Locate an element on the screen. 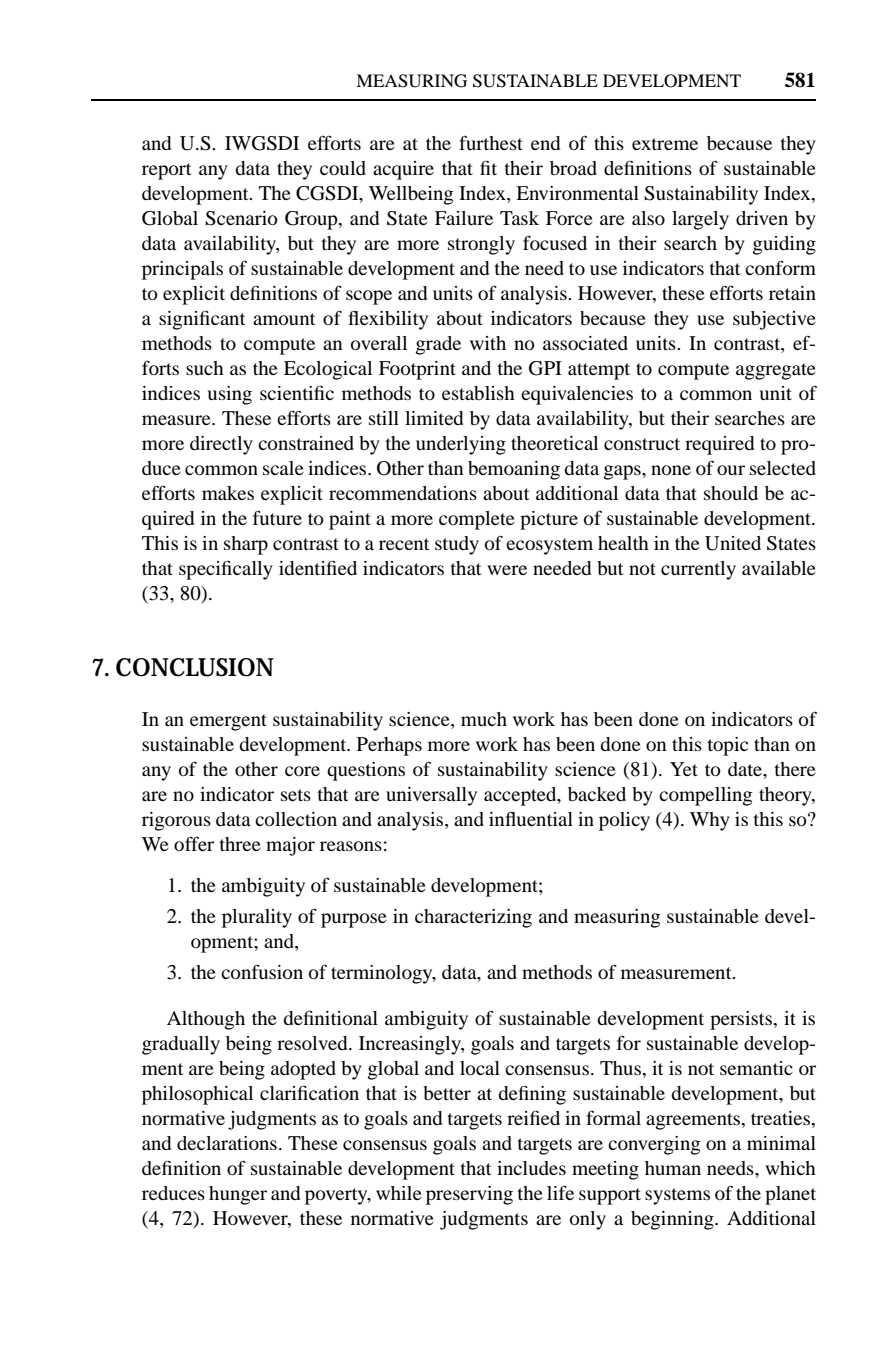 The width and height of the screenshot is (896, 1346). largely is located at coordinates (700, 220).
